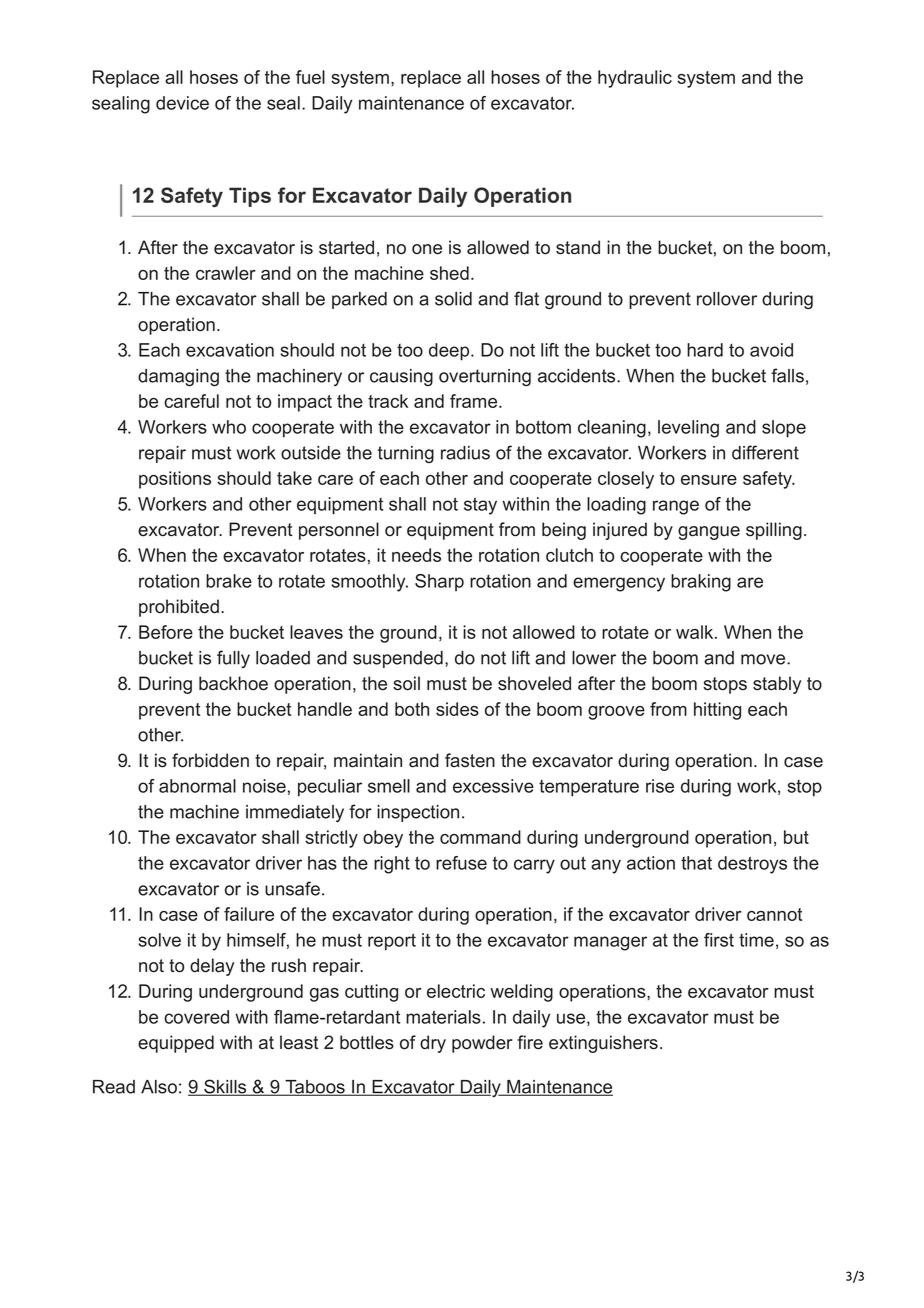 The width and height of the page is (924, 1308). What do you see at coordinates (176, 1044) in the page?
I see `equipped` at bounding box center [176, 1044].
